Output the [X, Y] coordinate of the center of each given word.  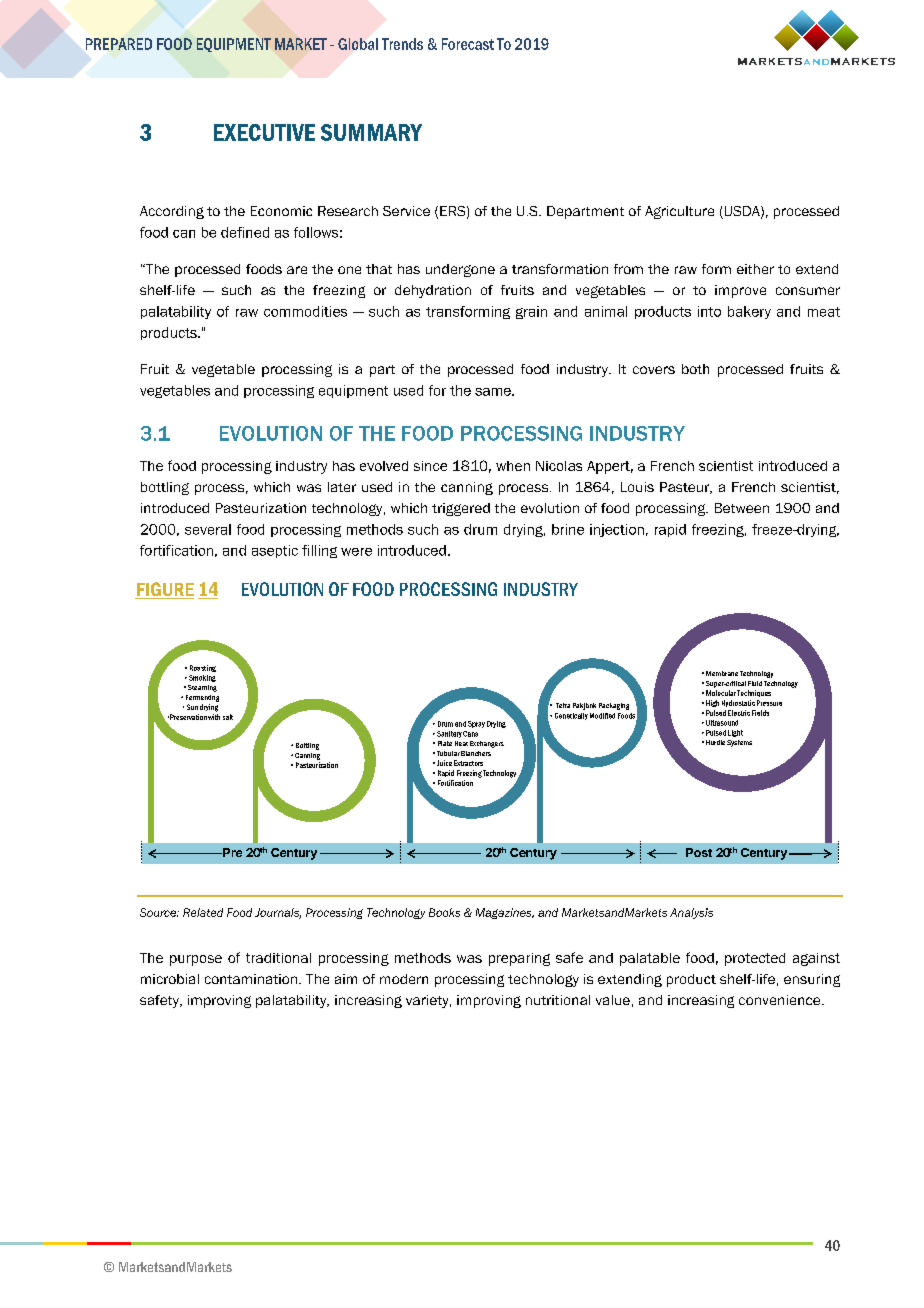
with [214, 717]
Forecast [468, 44]
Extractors [468, 763]
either [755, 269]
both [695, 369]
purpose [196, 960]
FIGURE [164, 590]
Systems [739, 743]
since [430, 466]
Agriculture [679, 212]
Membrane [722, 673]
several [208, 529]
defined [245, 232]
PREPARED [119, 44]
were [356, 552]
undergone [460, 270]
